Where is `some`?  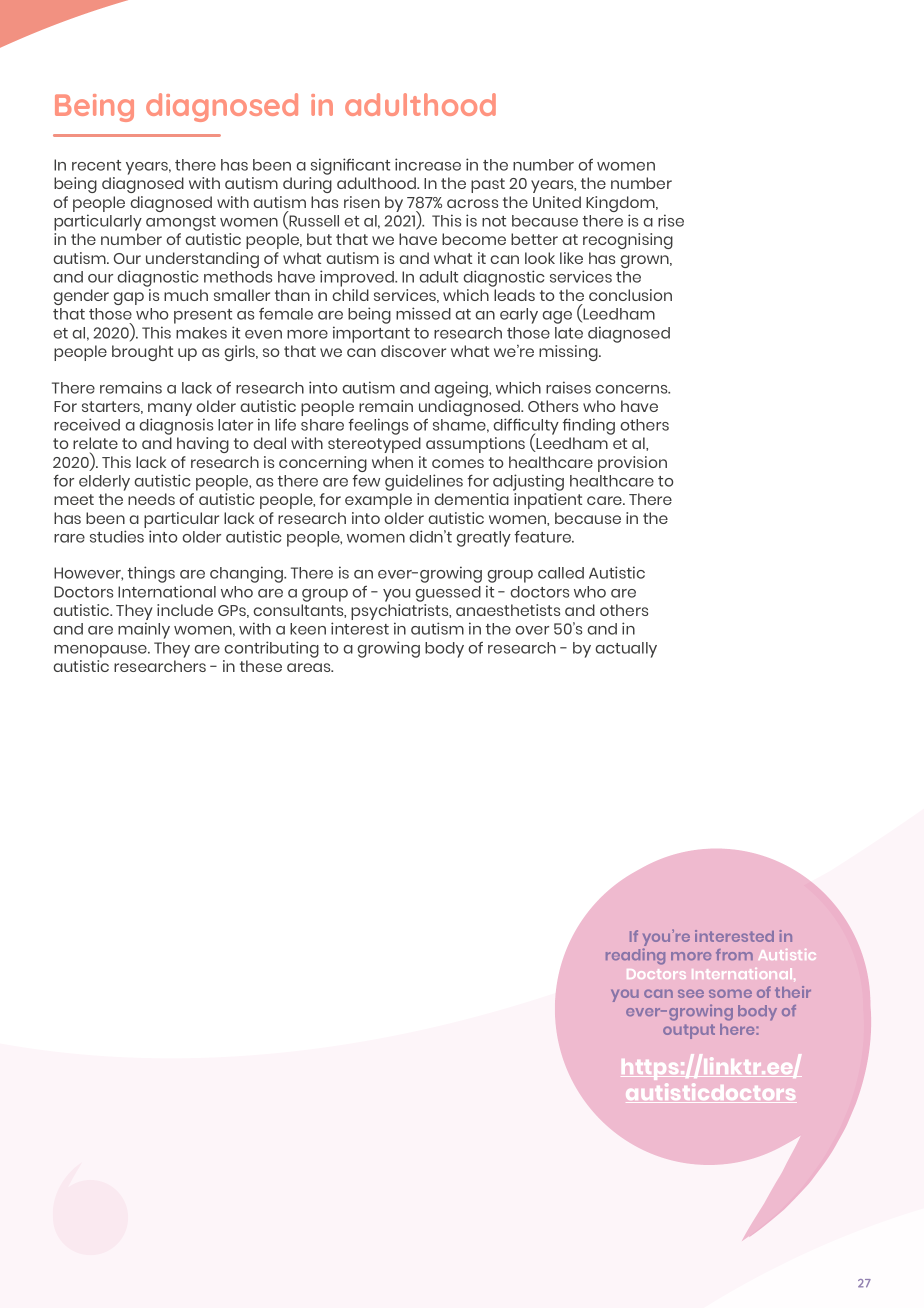
some is located at coordinates (730, 993).
